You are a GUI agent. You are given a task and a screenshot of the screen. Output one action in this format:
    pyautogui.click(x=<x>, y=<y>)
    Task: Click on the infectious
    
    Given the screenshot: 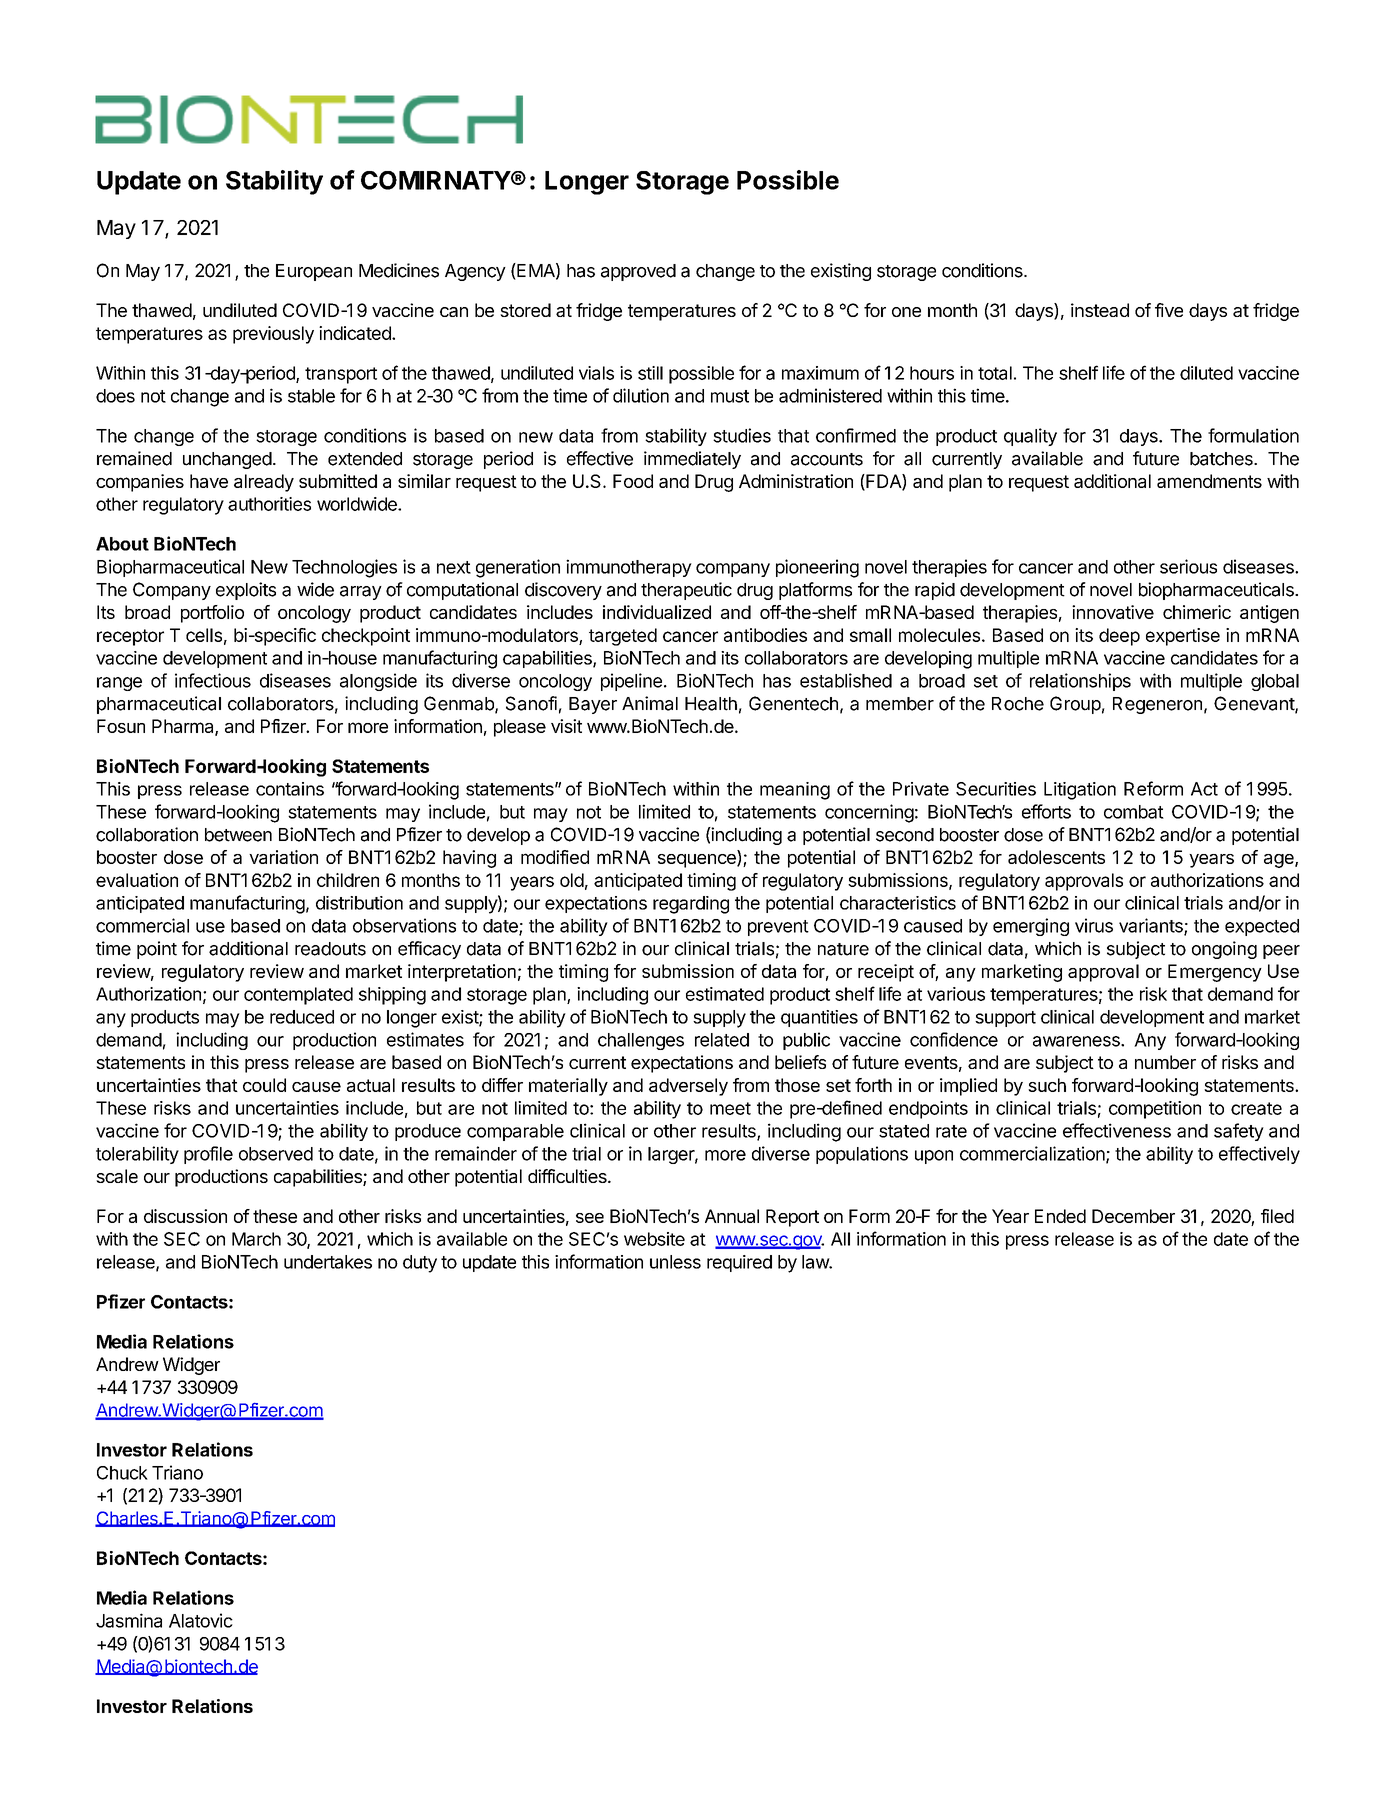 What is the action you would take?
    pyautogui.click(x=213, y=680)
